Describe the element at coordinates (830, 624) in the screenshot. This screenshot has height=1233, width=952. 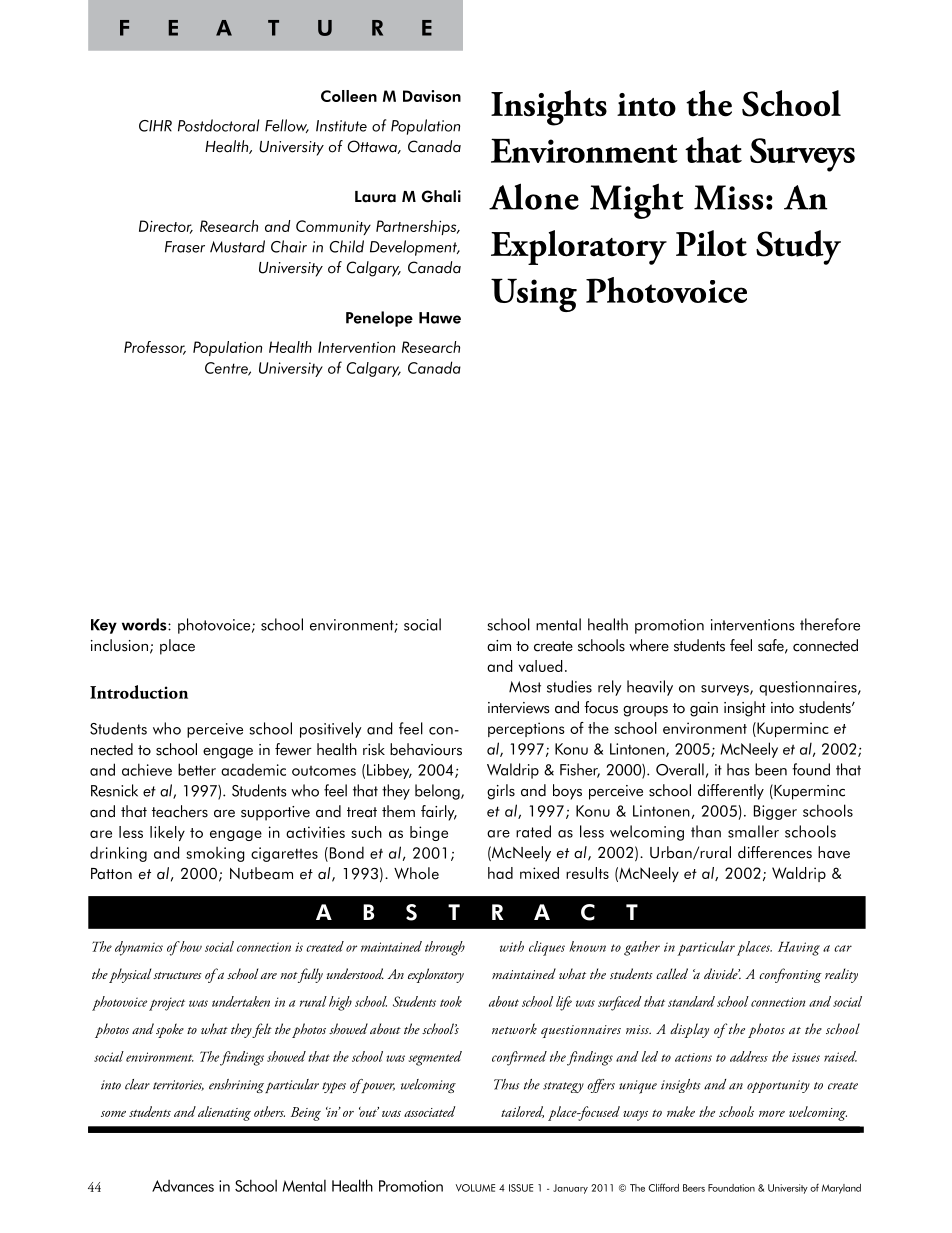
I see `therefore` at that location.
